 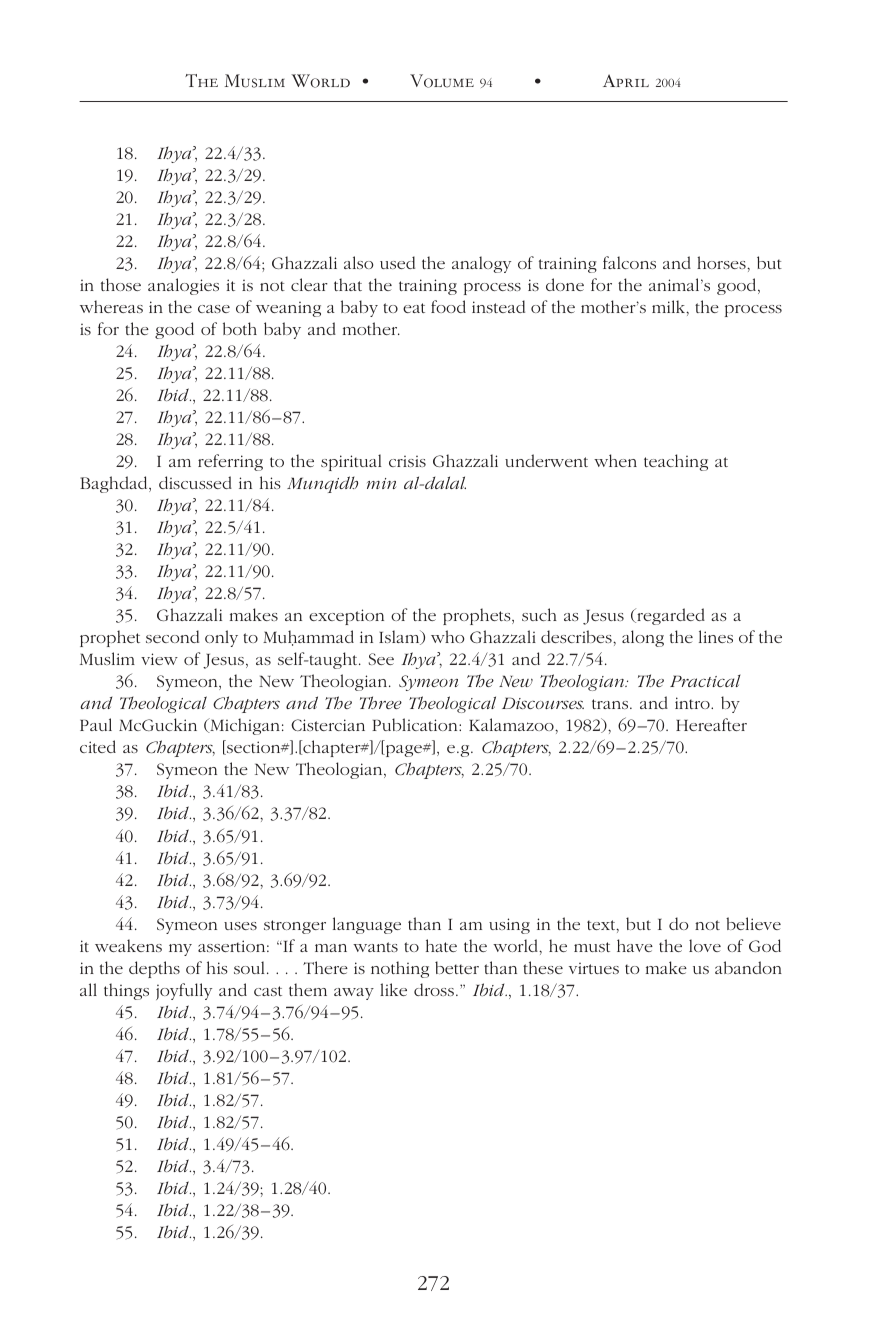 I want to click on Hereafter, so click(x=711, y=724).
